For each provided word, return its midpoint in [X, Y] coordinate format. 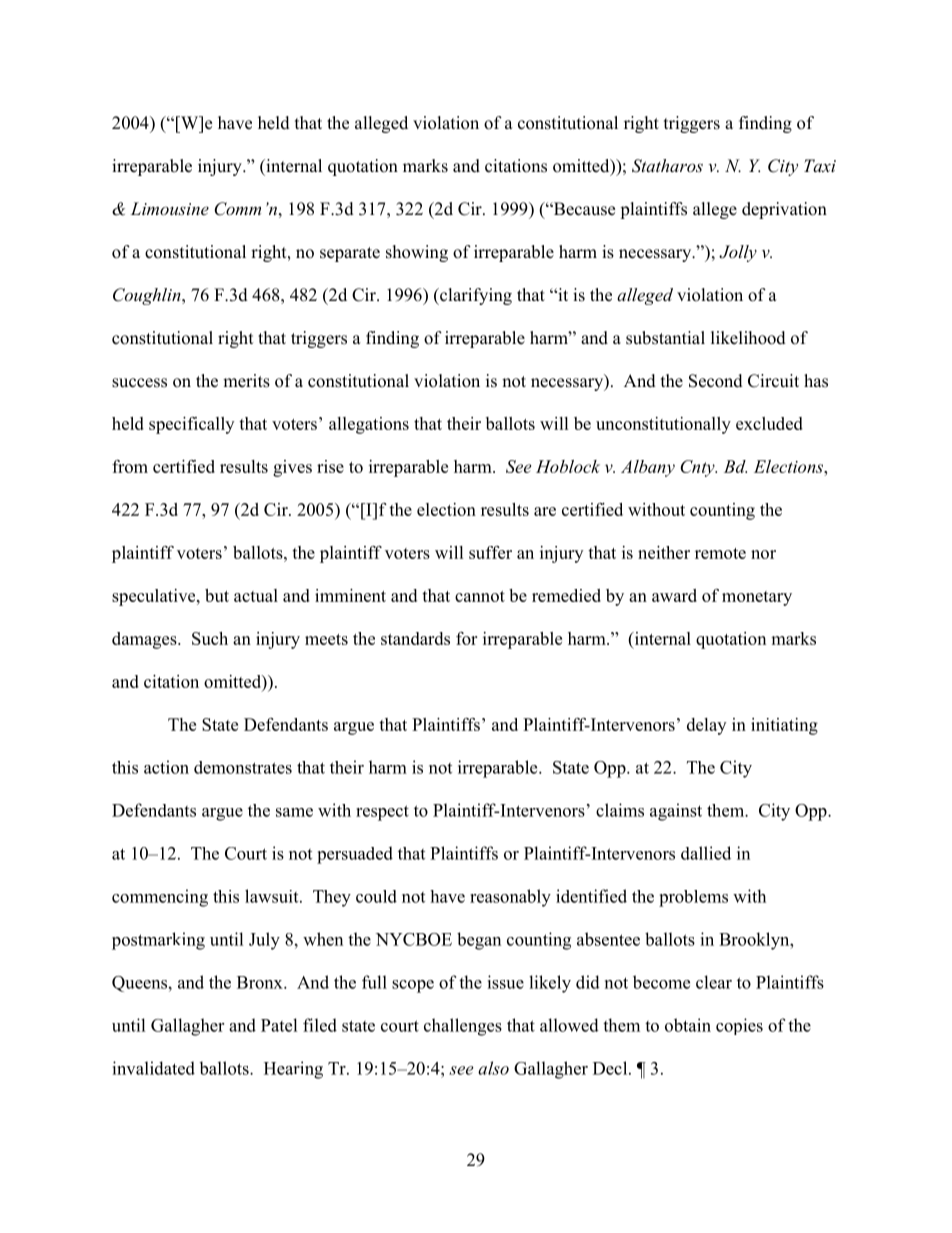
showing [417, 253]
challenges [463, 1027]
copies [739, 1026]
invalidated [153, 1068]
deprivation [784, 210]
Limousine [169, 208]
